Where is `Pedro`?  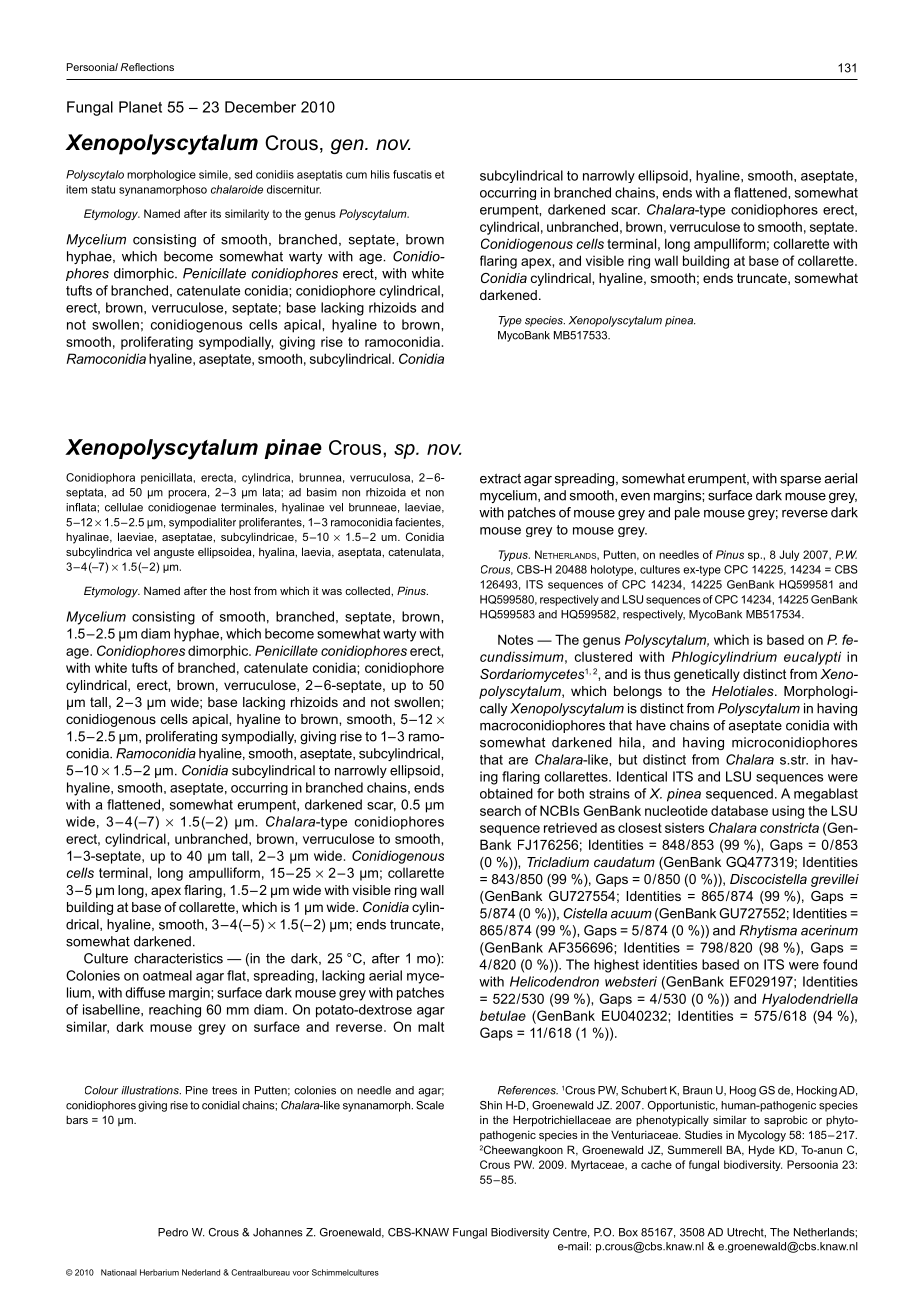
Pedro is located at coordinates (173, 1232).
